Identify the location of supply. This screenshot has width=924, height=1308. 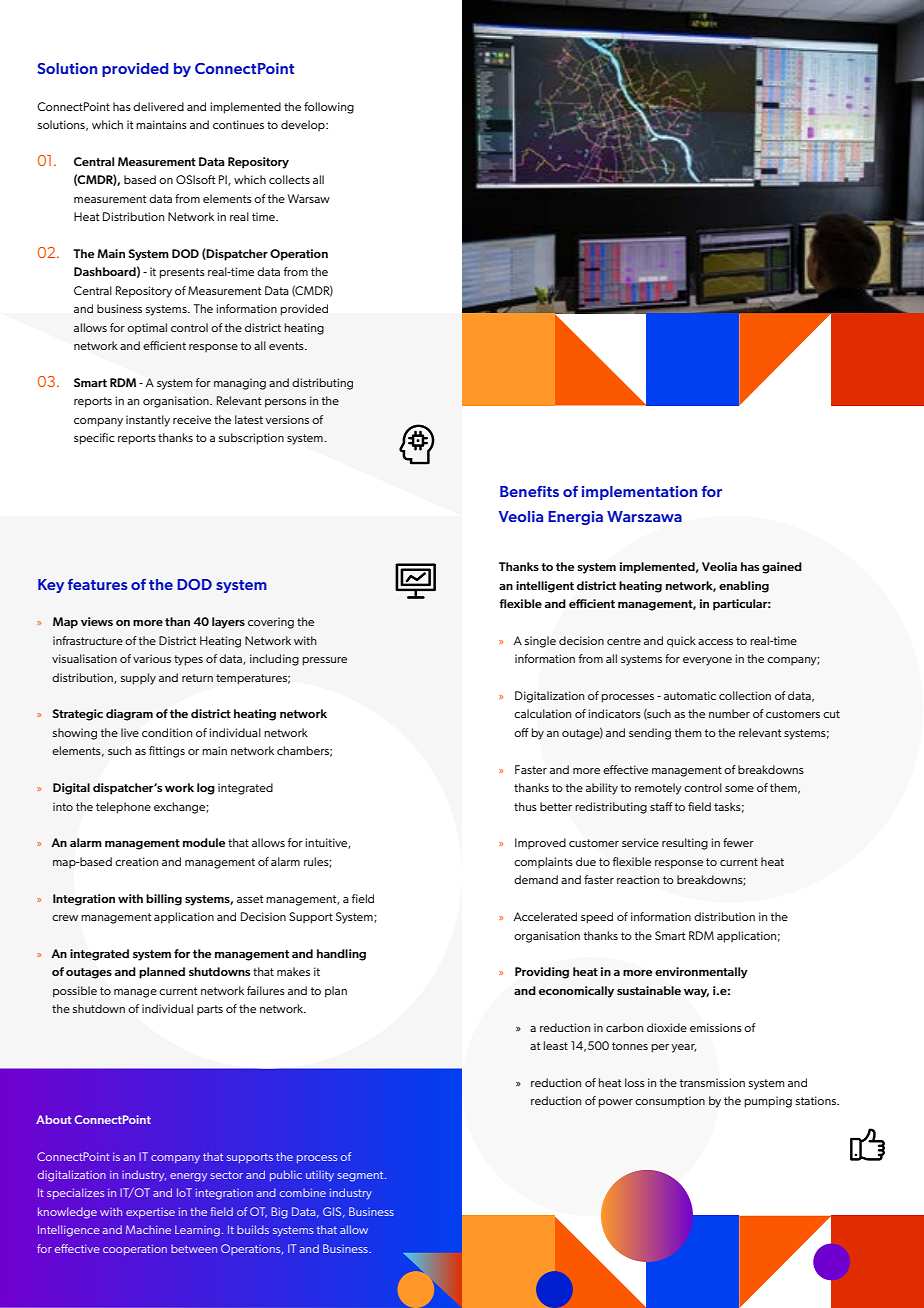
(138, 679).
